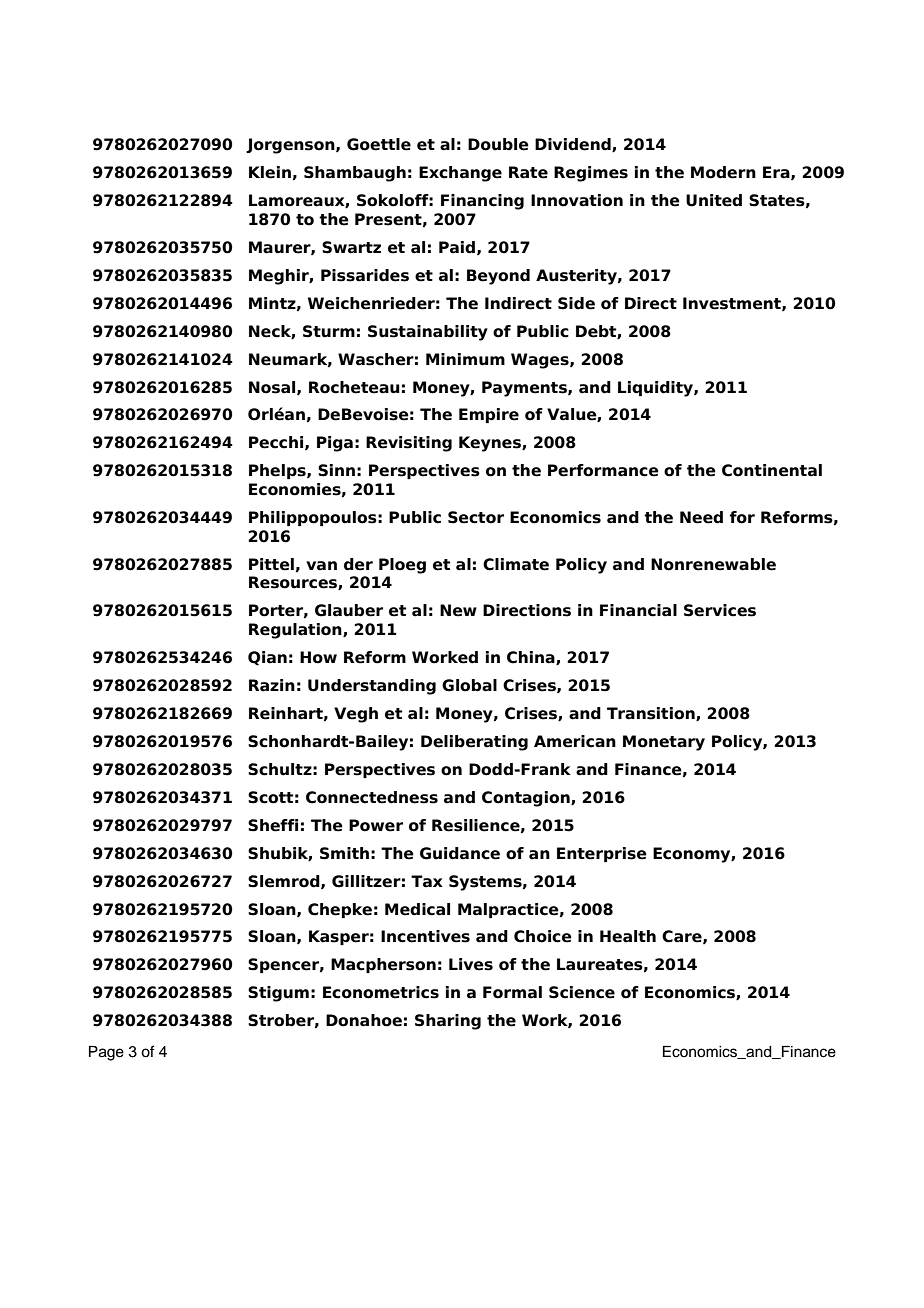 This image has width=924, height=1308. Describe the element at coordinates (720, 610) in the image. I see `Services` at that location.
